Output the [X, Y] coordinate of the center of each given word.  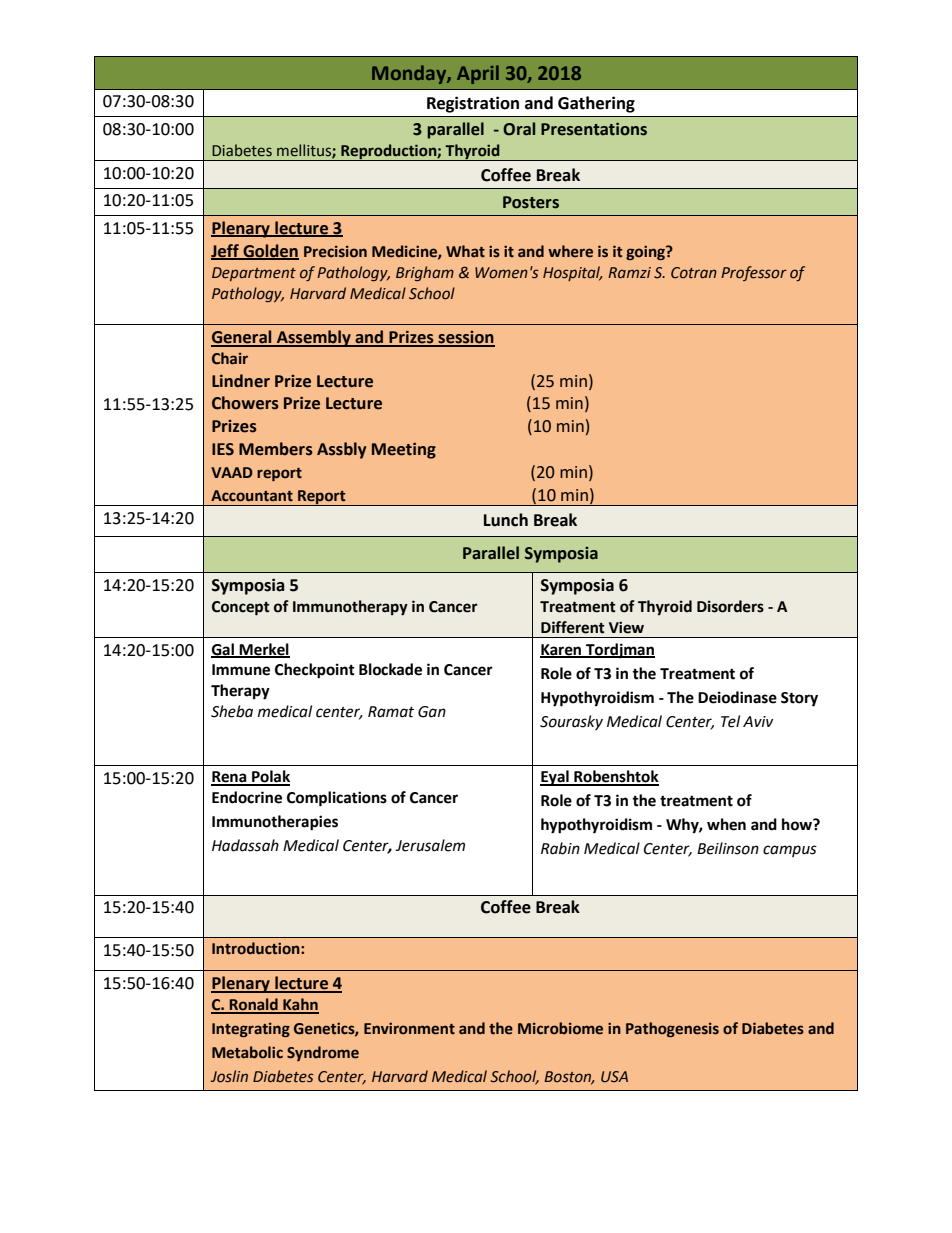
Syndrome [323, 1053]
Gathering [596, 104]
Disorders [730, 606]
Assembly [314, 338]
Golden [270, 251]
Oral [519, 129]
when [726, 824]
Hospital [573, 273]
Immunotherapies [275, 823]
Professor [754, 273]
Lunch [506, 520]
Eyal [555, 778]
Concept [241, 608]
